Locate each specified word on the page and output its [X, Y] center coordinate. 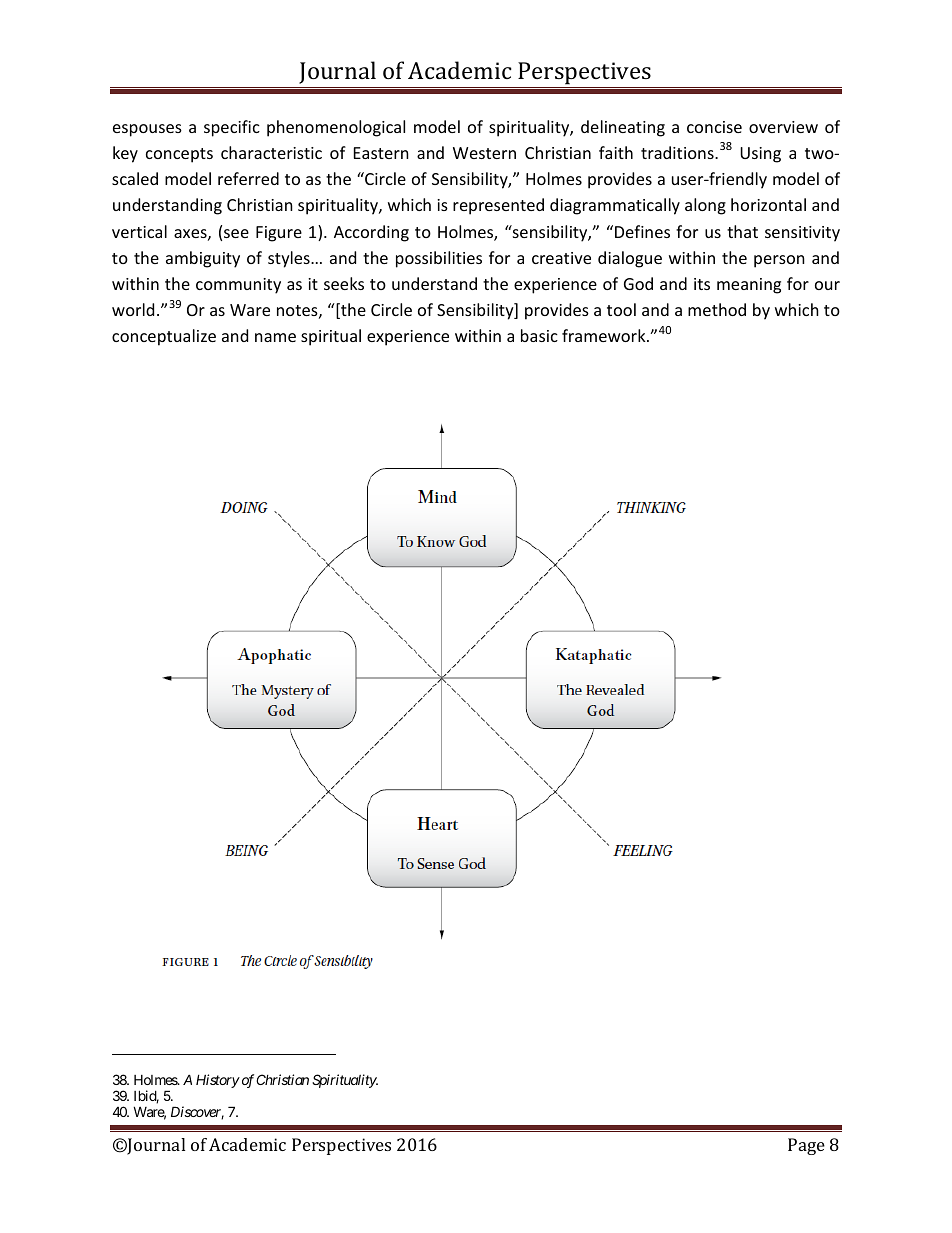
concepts [179, 155]
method [717, 309]
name [275, 337]
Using [760, 155]
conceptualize [164, 337]
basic [539, 335]
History [218, 1081]
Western [484, 153]
